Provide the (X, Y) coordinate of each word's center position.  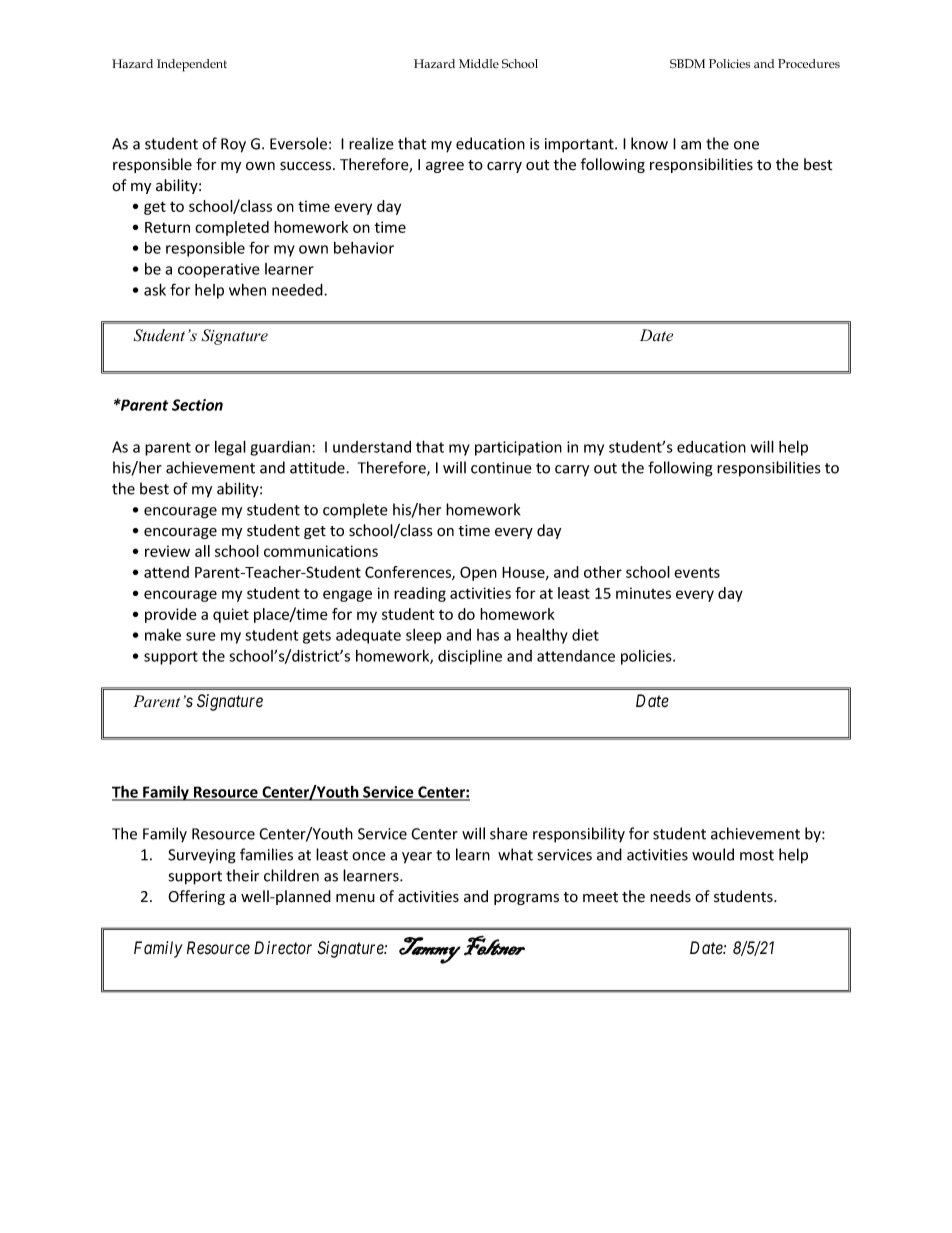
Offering (196, 897)
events (697, 572)
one (746, 145)
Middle (479, 63)
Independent (192, 65)
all (202, 551)
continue (501, 468)
